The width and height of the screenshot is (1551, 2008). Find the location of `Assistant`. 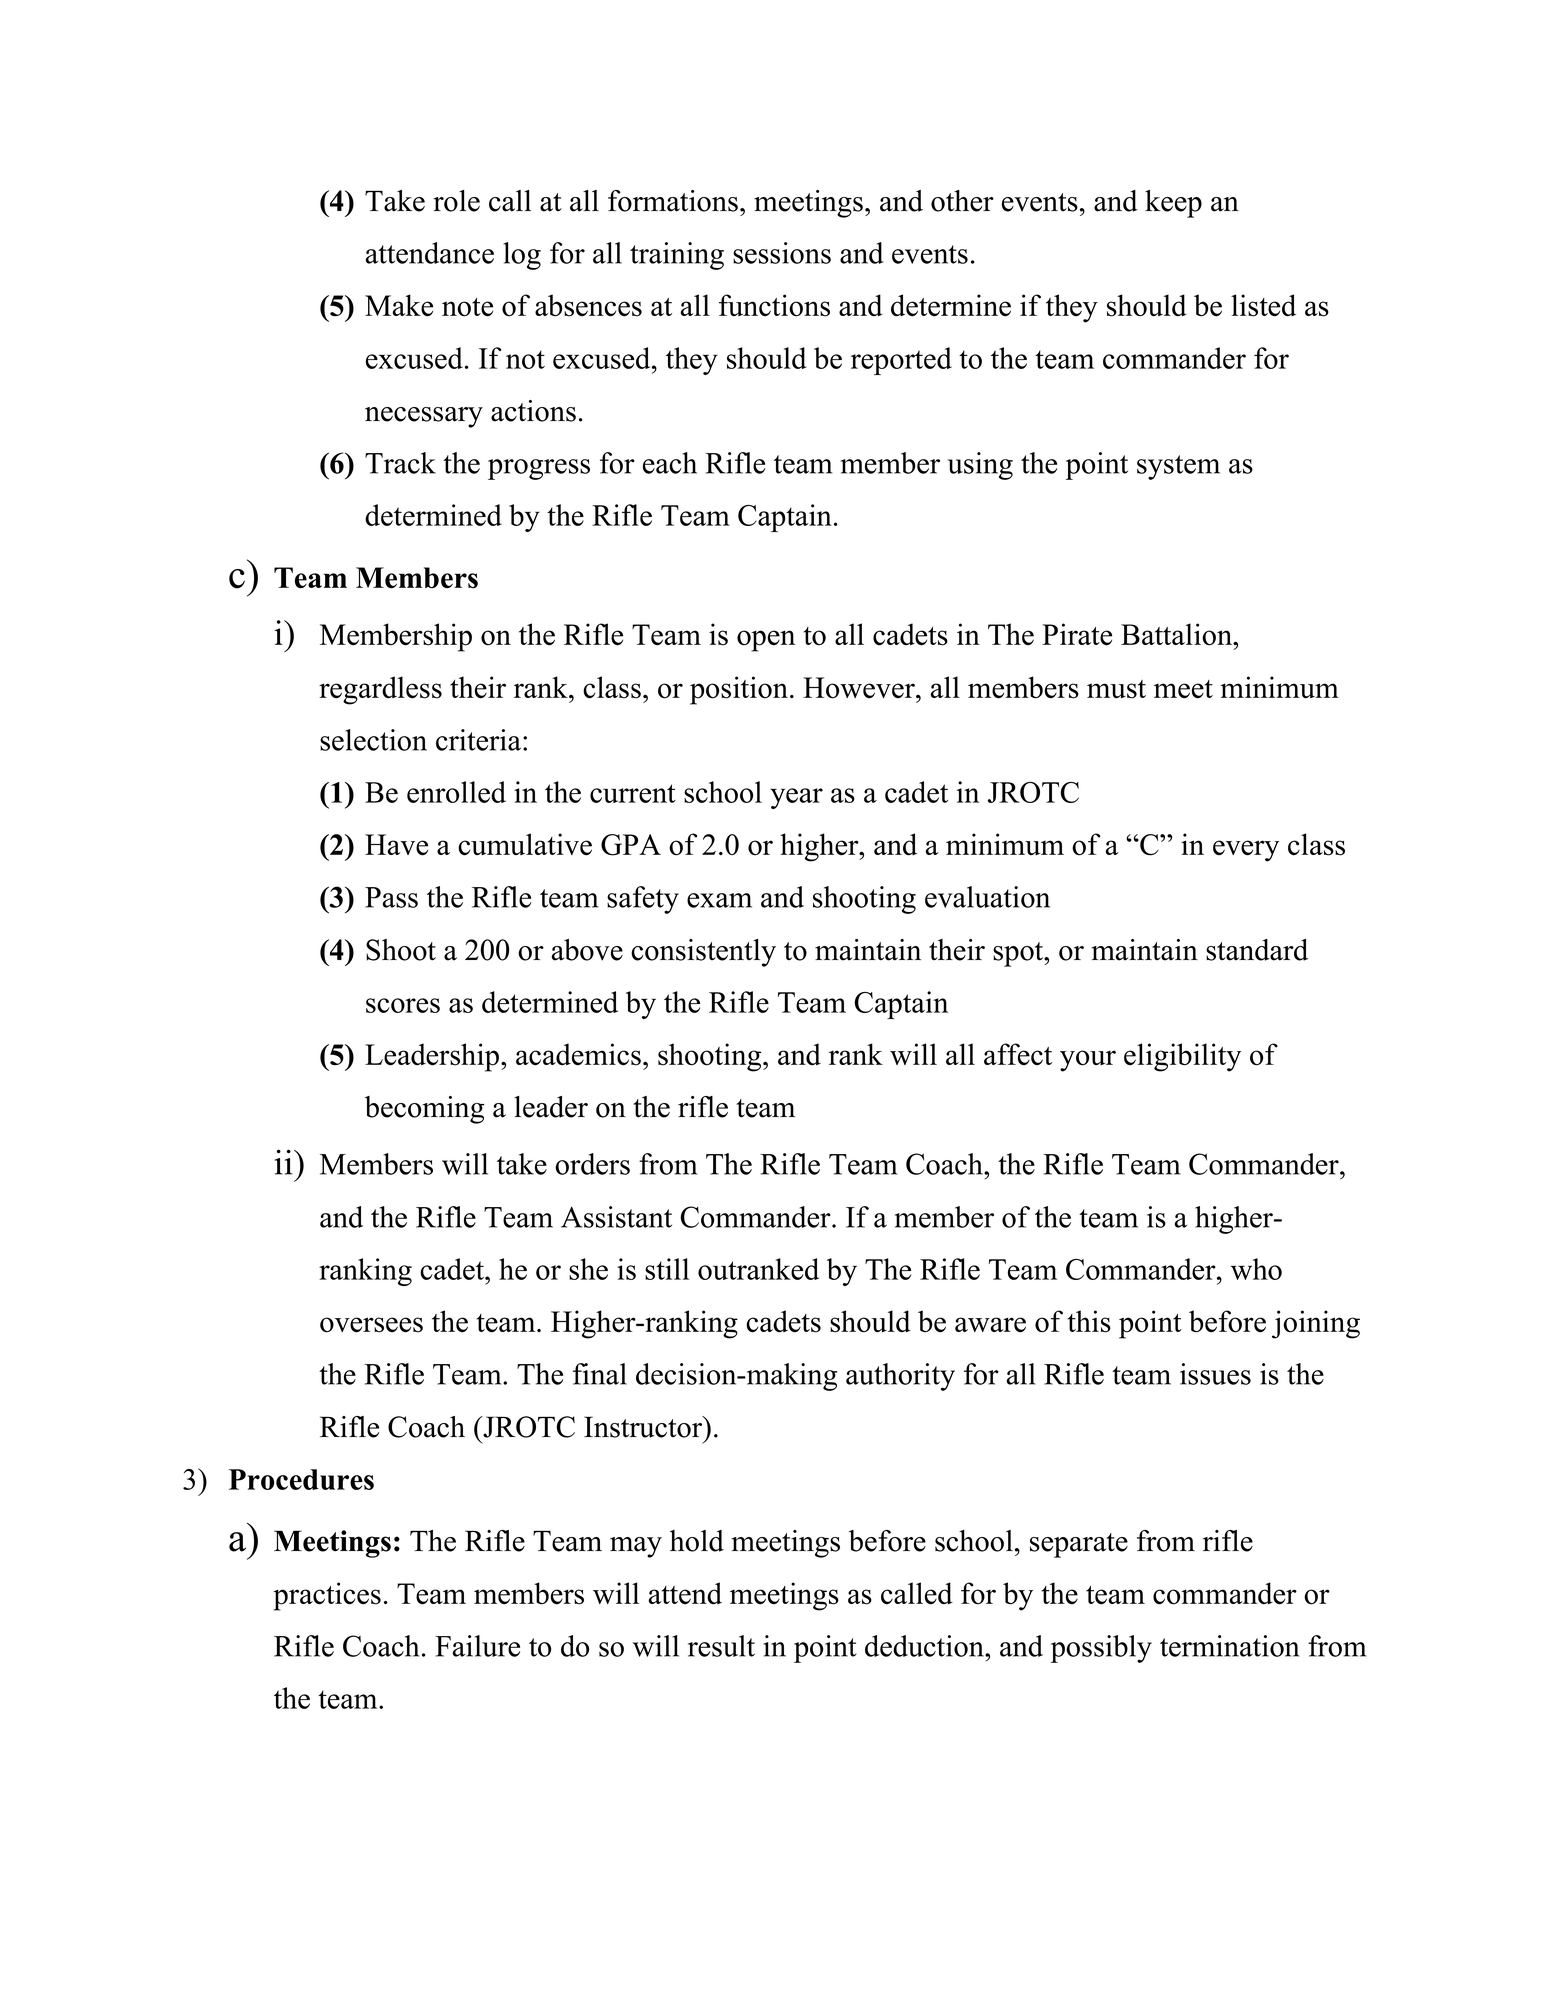

Assistant is located at coordinates (616, 1217).
